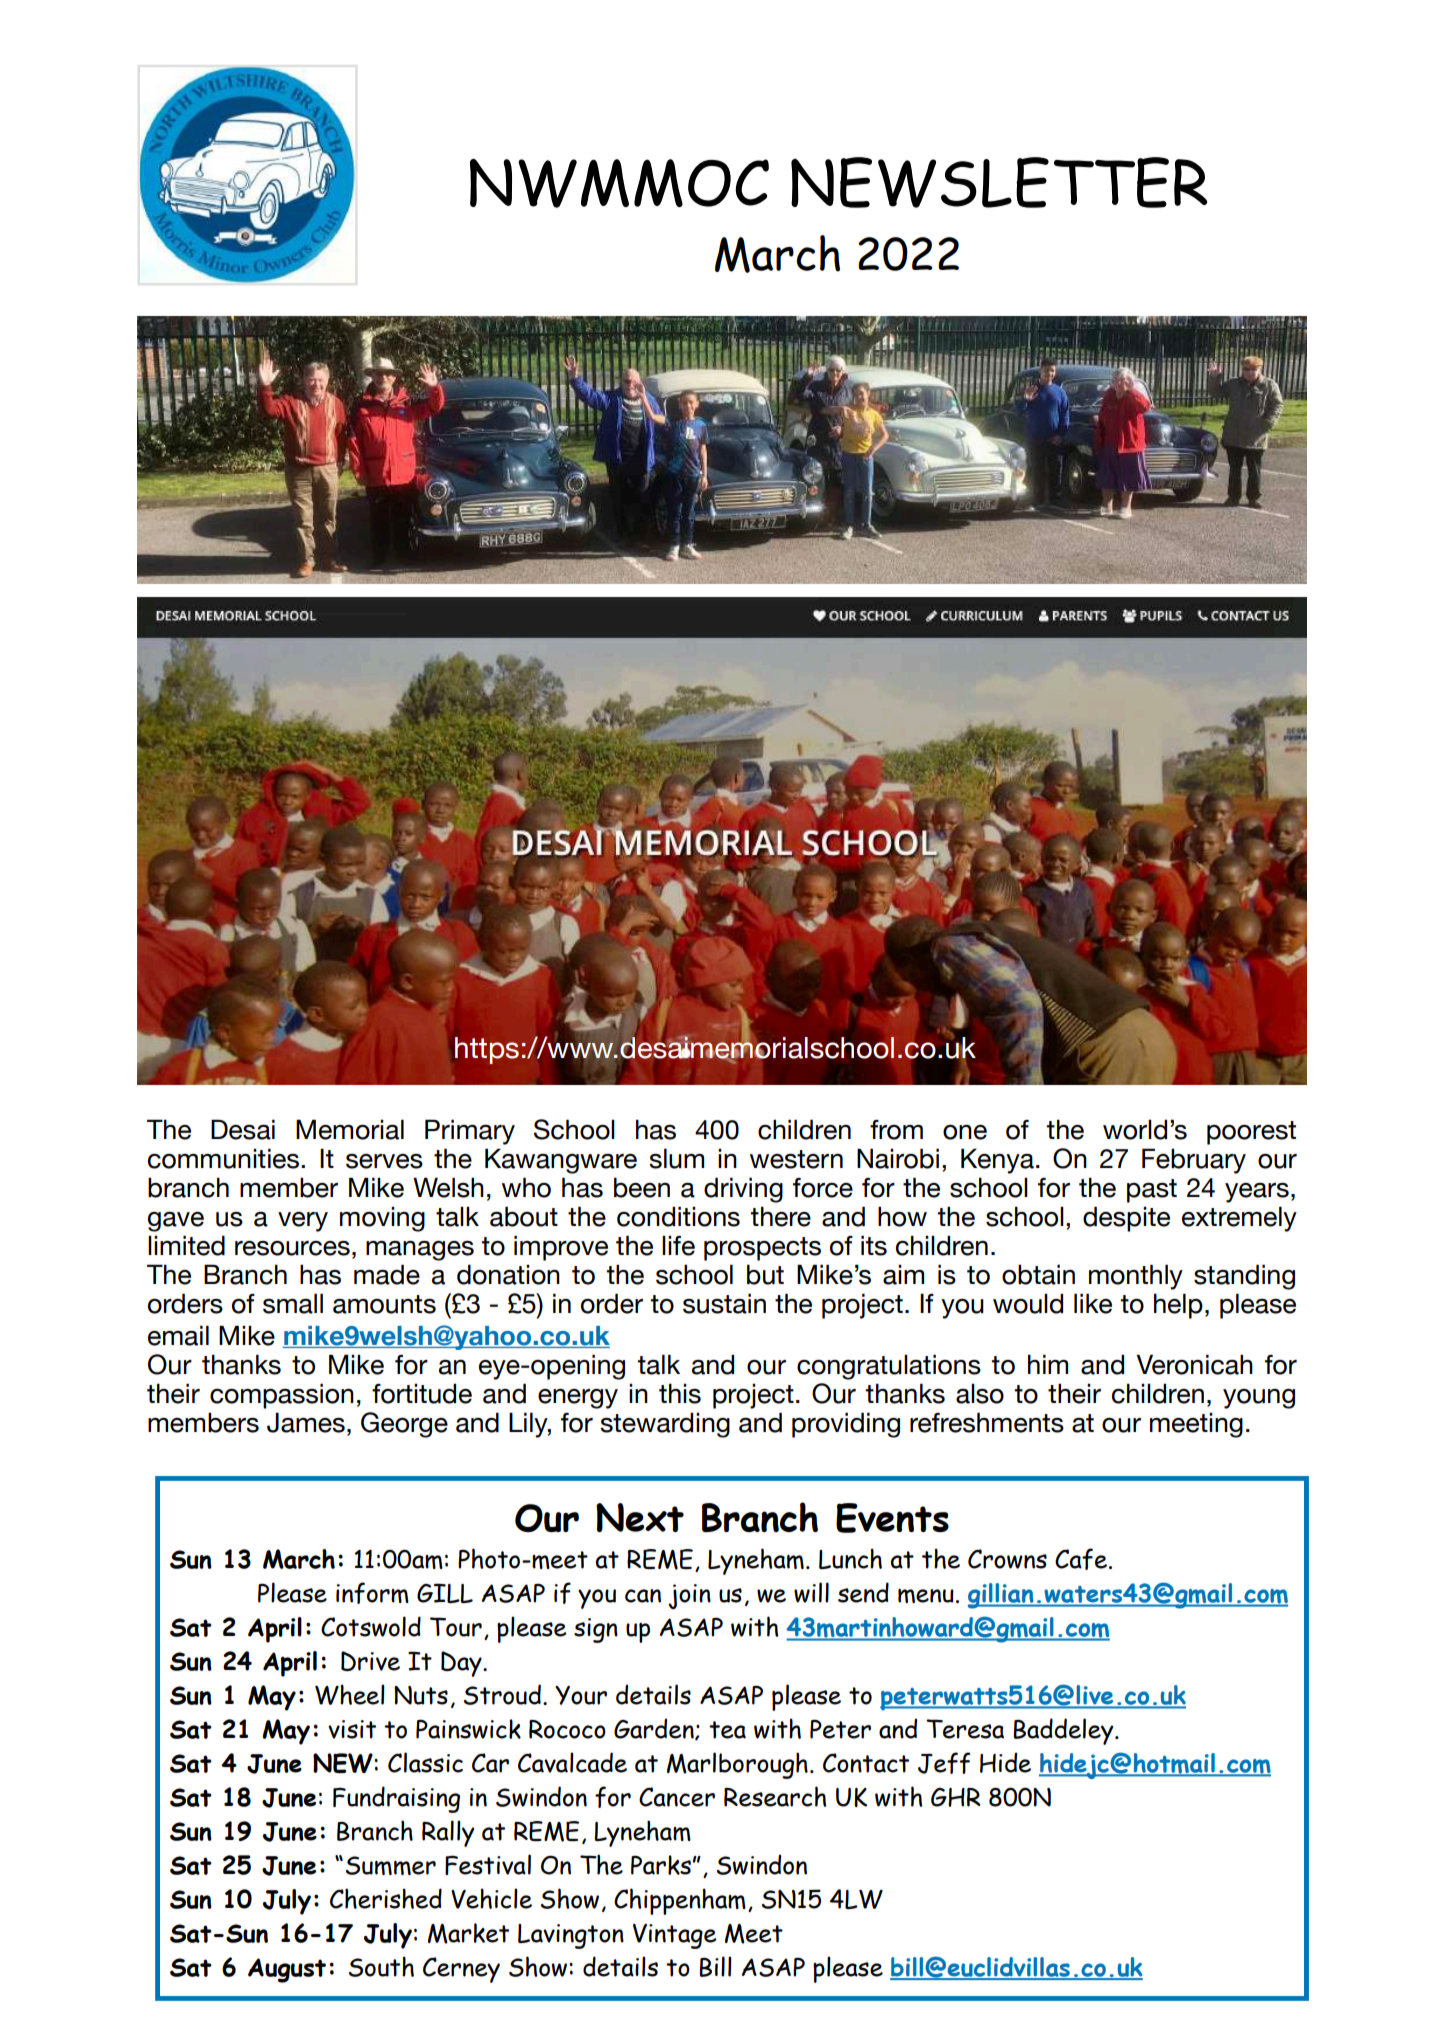 The height and width of the screenshot is (2042, 1444). I want to click on from, so click(896, 1130).
